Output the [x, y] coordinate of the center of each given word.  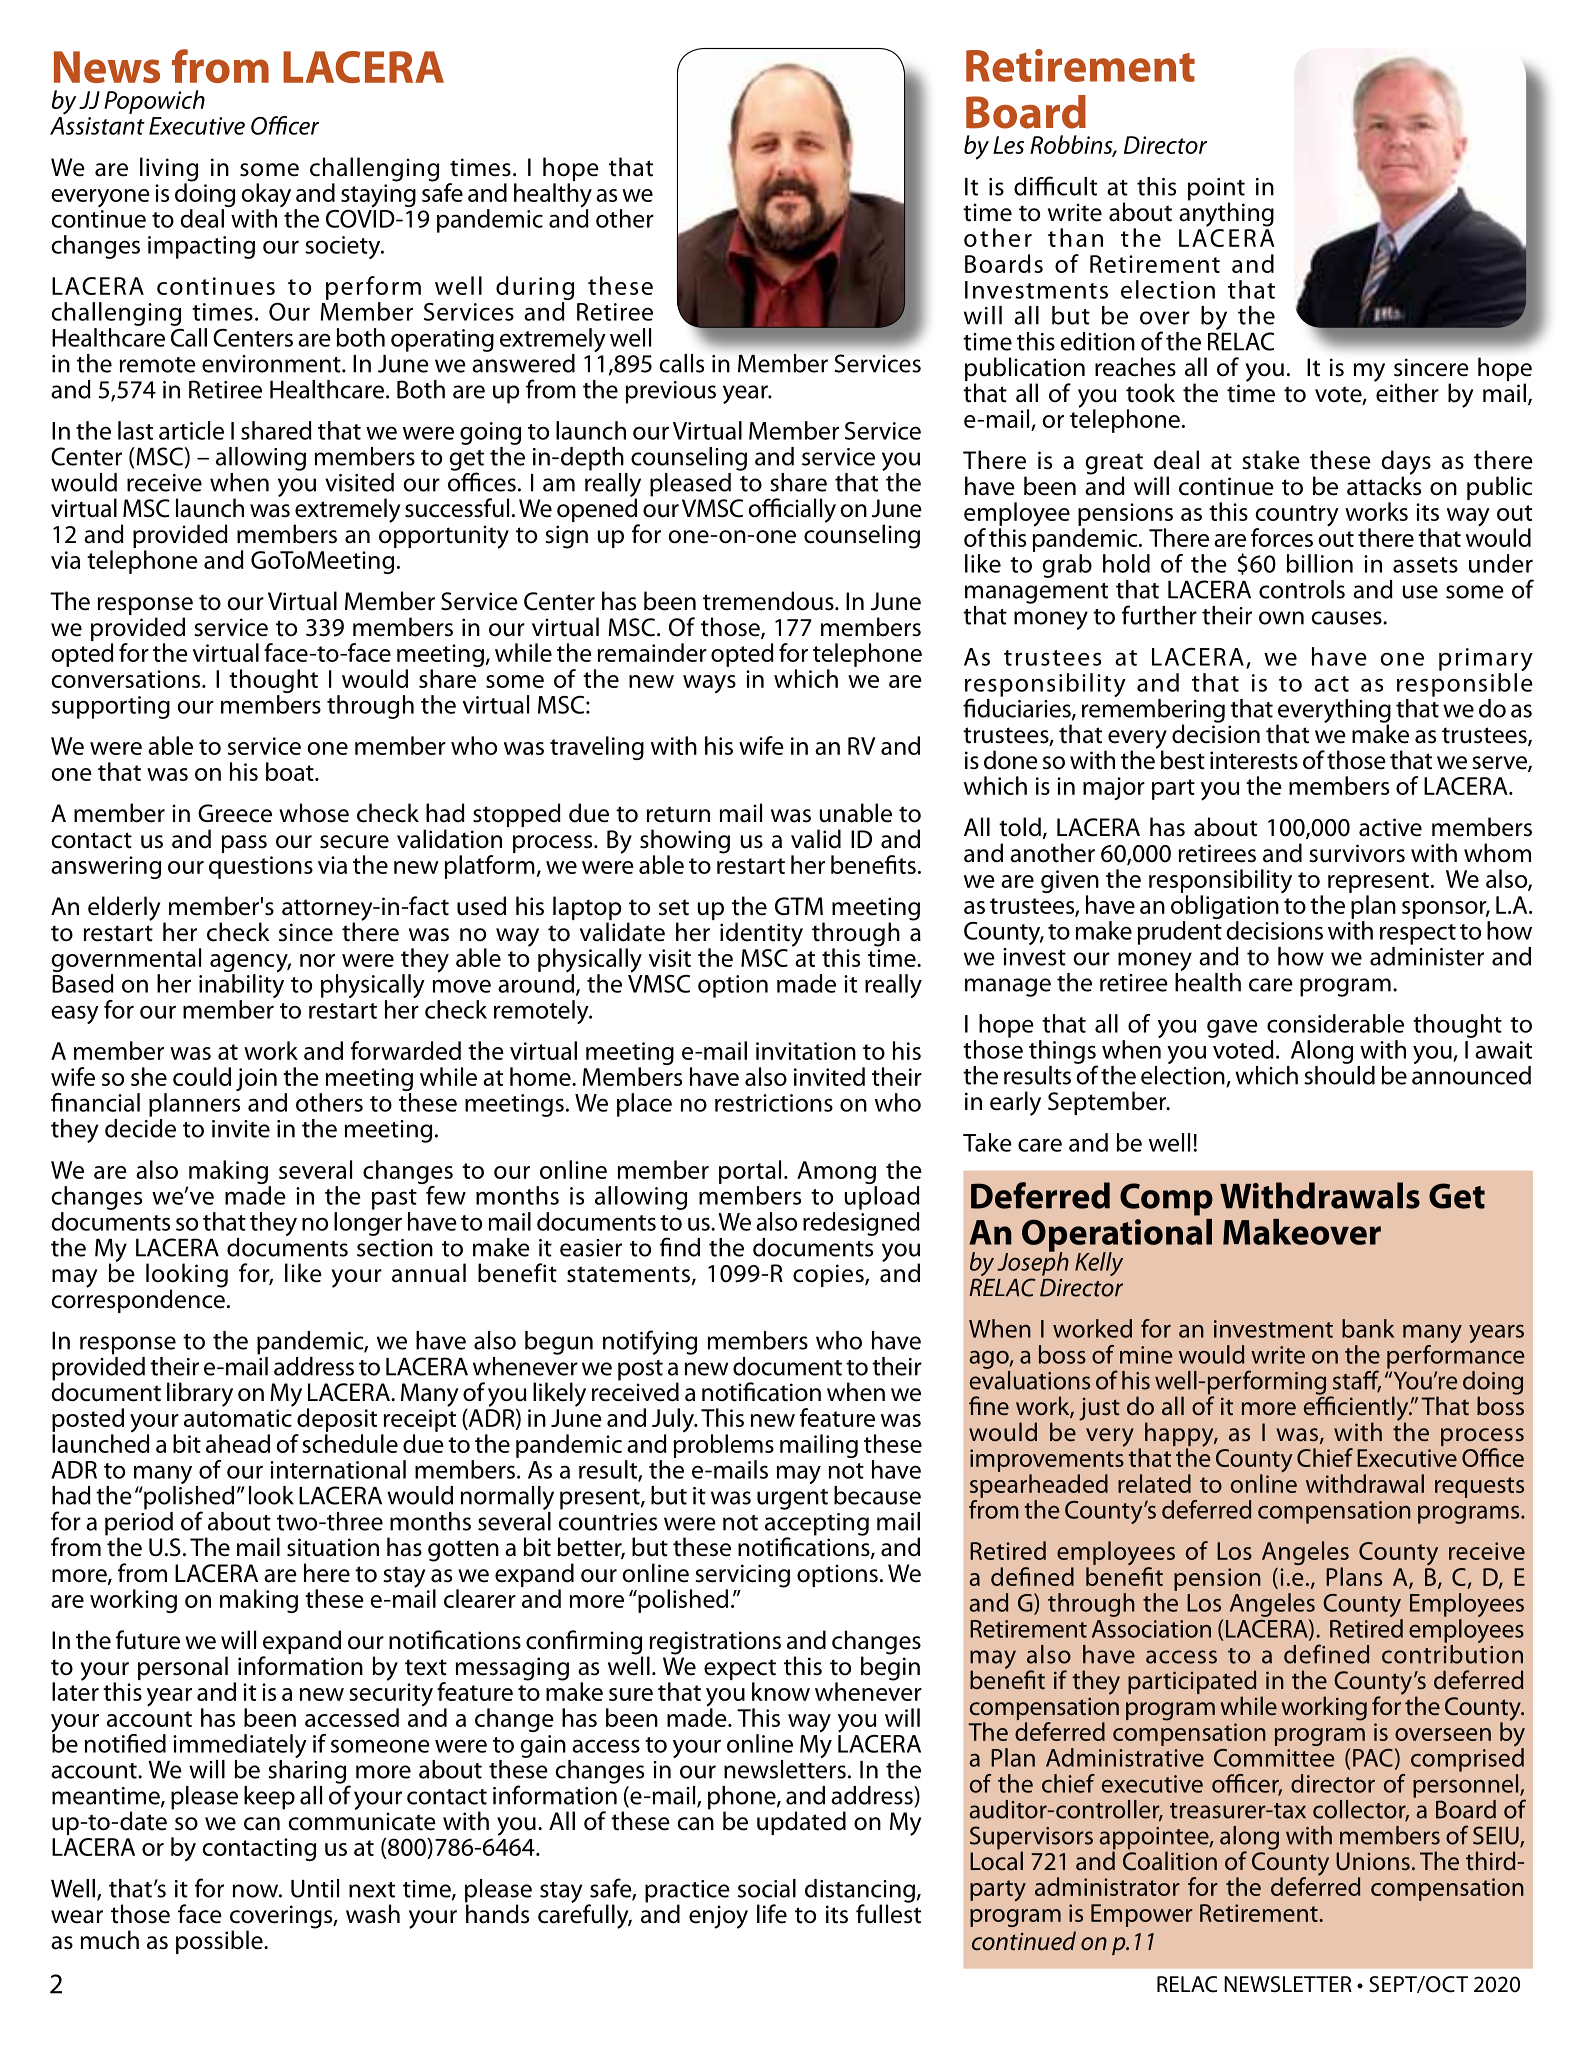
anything [1226, 213]
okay [266, 196]
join [256, 1079]
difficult [1055, 186]
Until [315, 1888]
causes [1347, 618]
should [1339, 1074]
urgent [792, 1499]
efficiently [1357, 1408]
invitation [806, 1051]
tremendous [769, 601]
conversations [127, 679]
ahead [238, 1443]
